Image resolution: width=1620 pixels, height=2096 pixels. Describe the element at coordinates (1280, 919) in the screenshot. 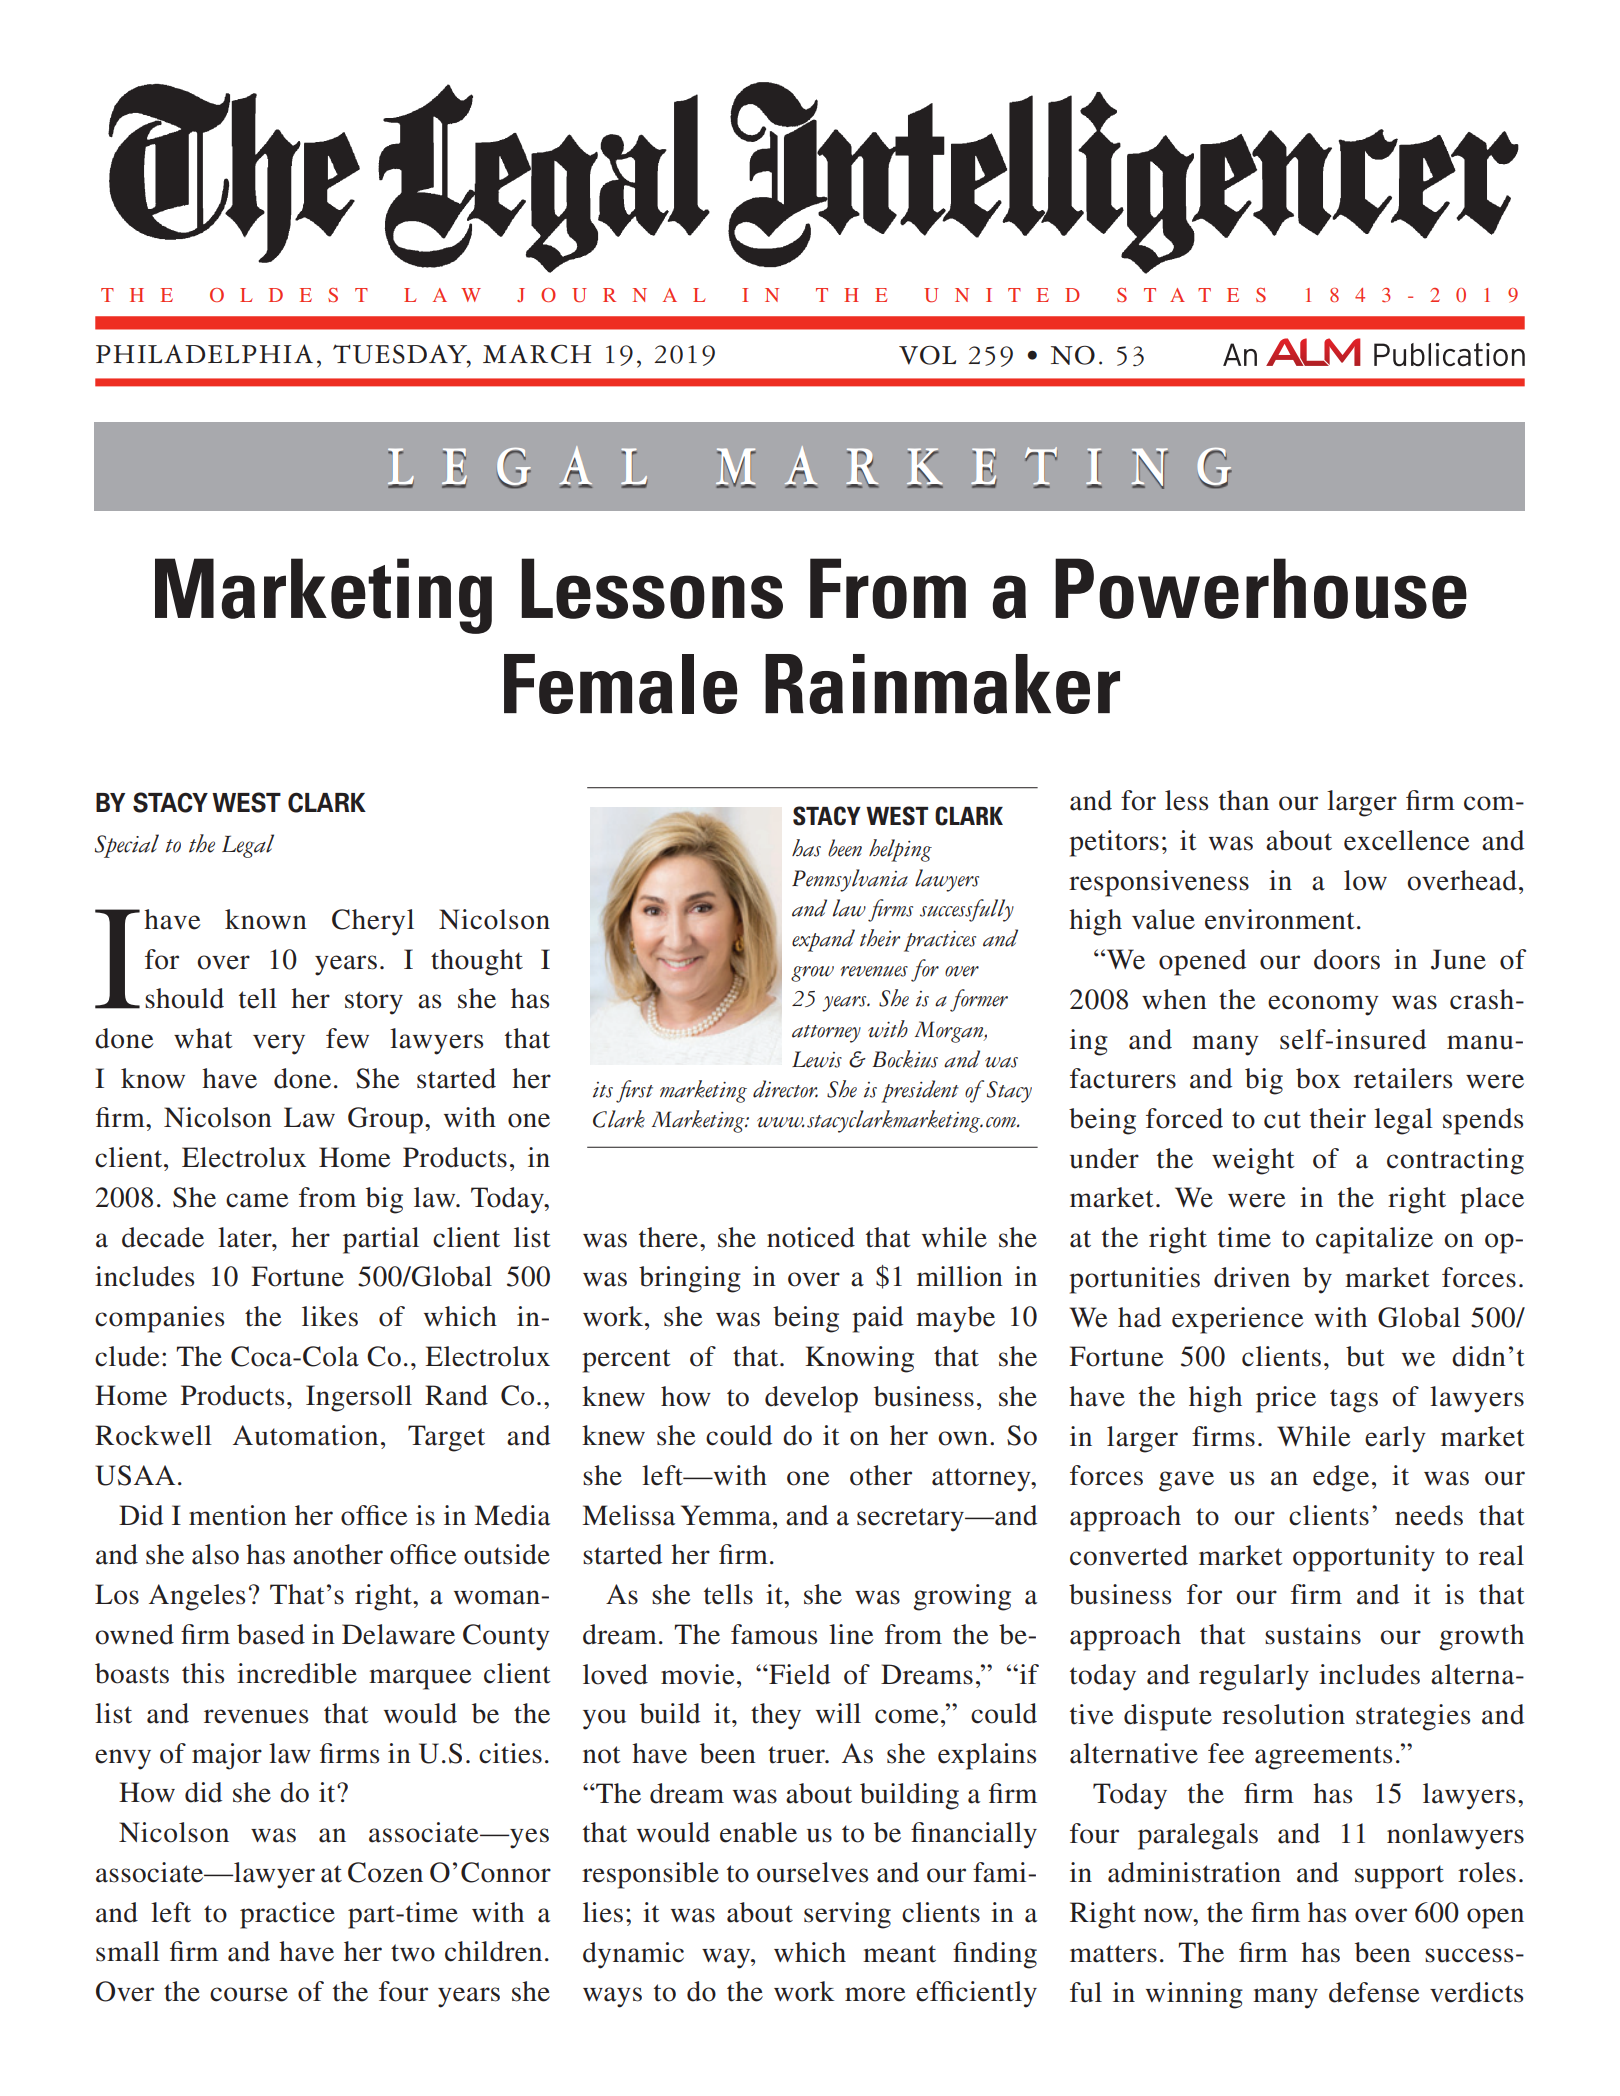

I see `environment` at that location.
